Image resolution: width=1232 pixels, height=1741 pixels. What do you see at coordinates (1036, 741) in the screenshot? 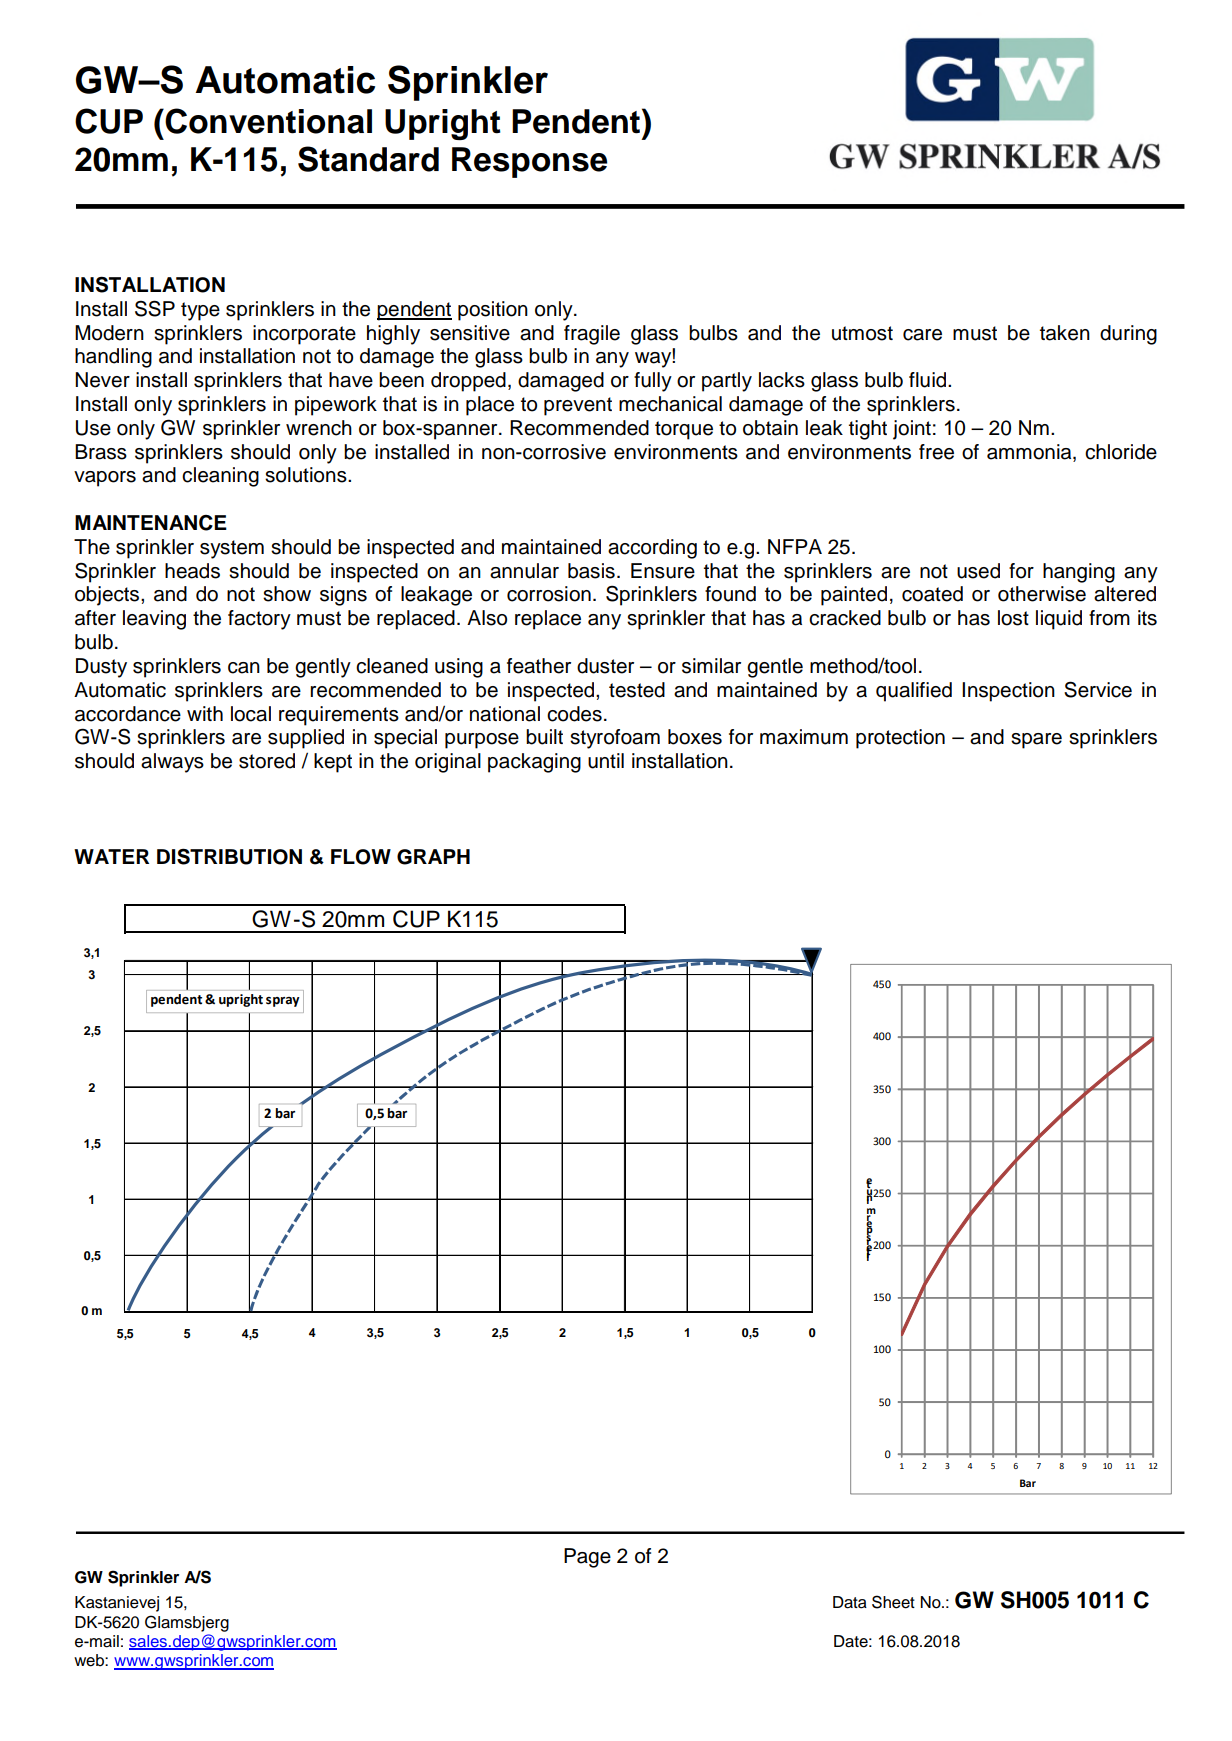
I see `spare` at bounding box center [1036, 741].
